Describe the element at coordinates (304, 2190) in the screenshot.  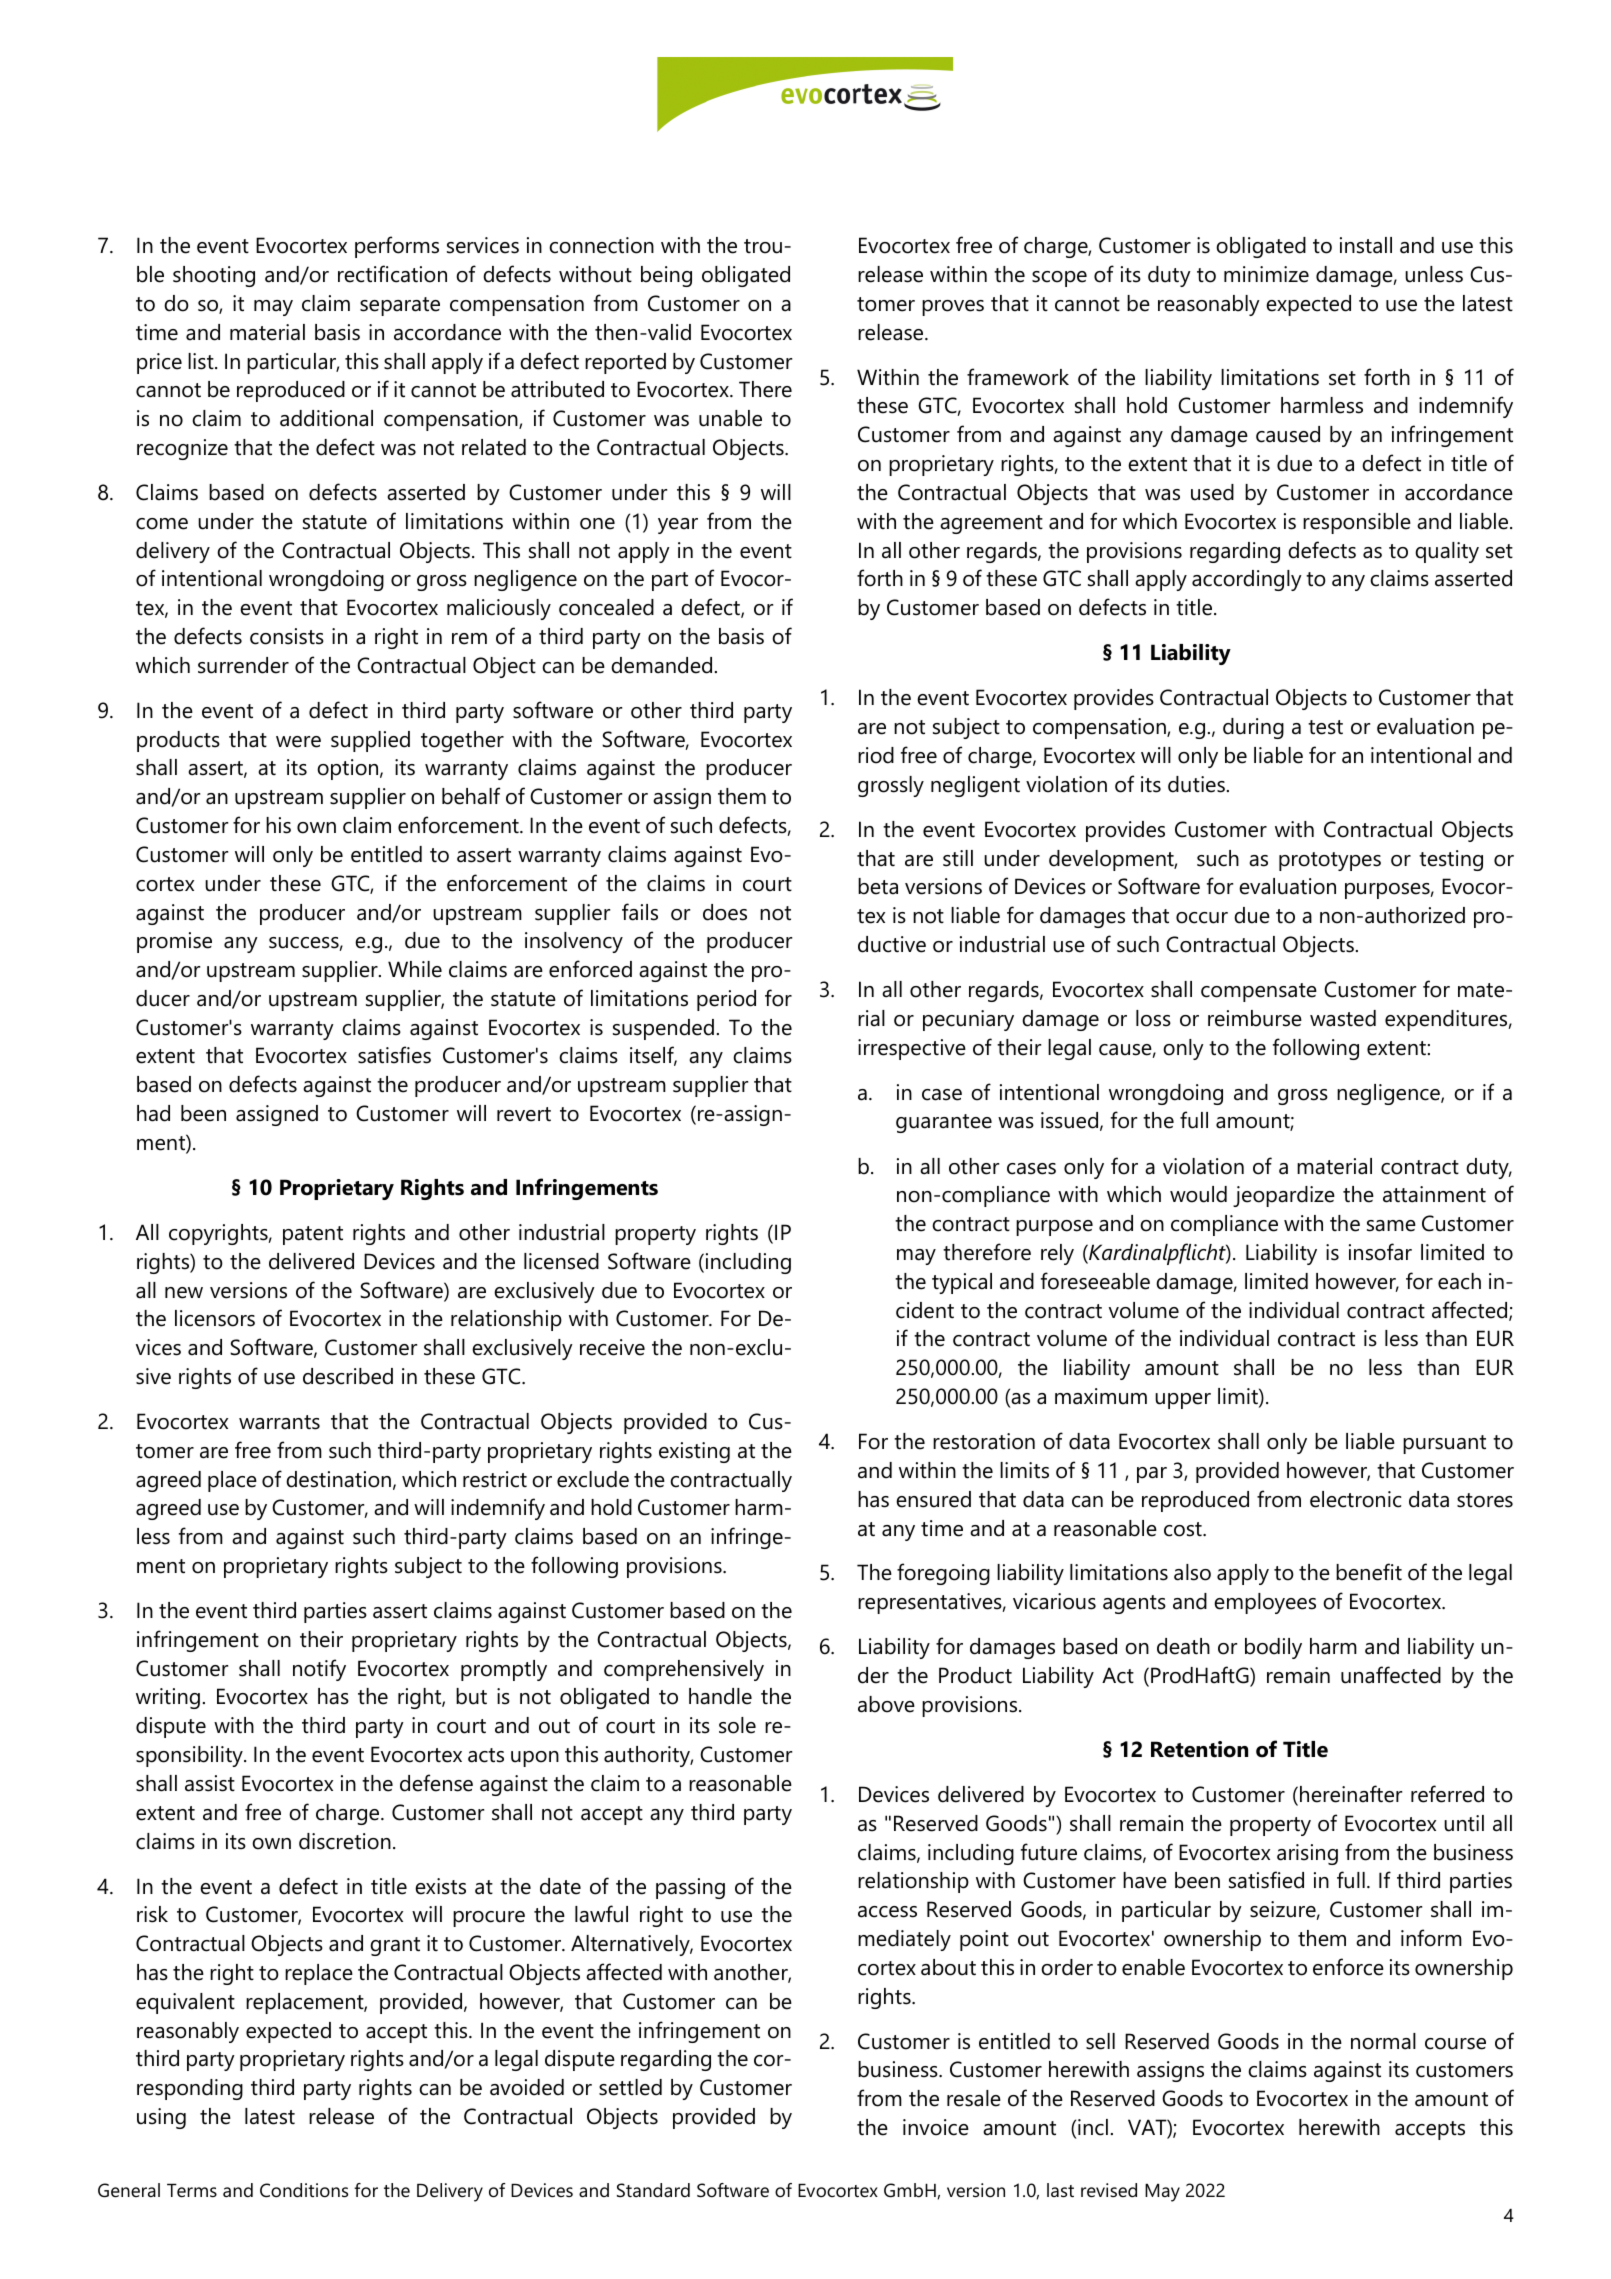
I see `Conditions` at that location.
